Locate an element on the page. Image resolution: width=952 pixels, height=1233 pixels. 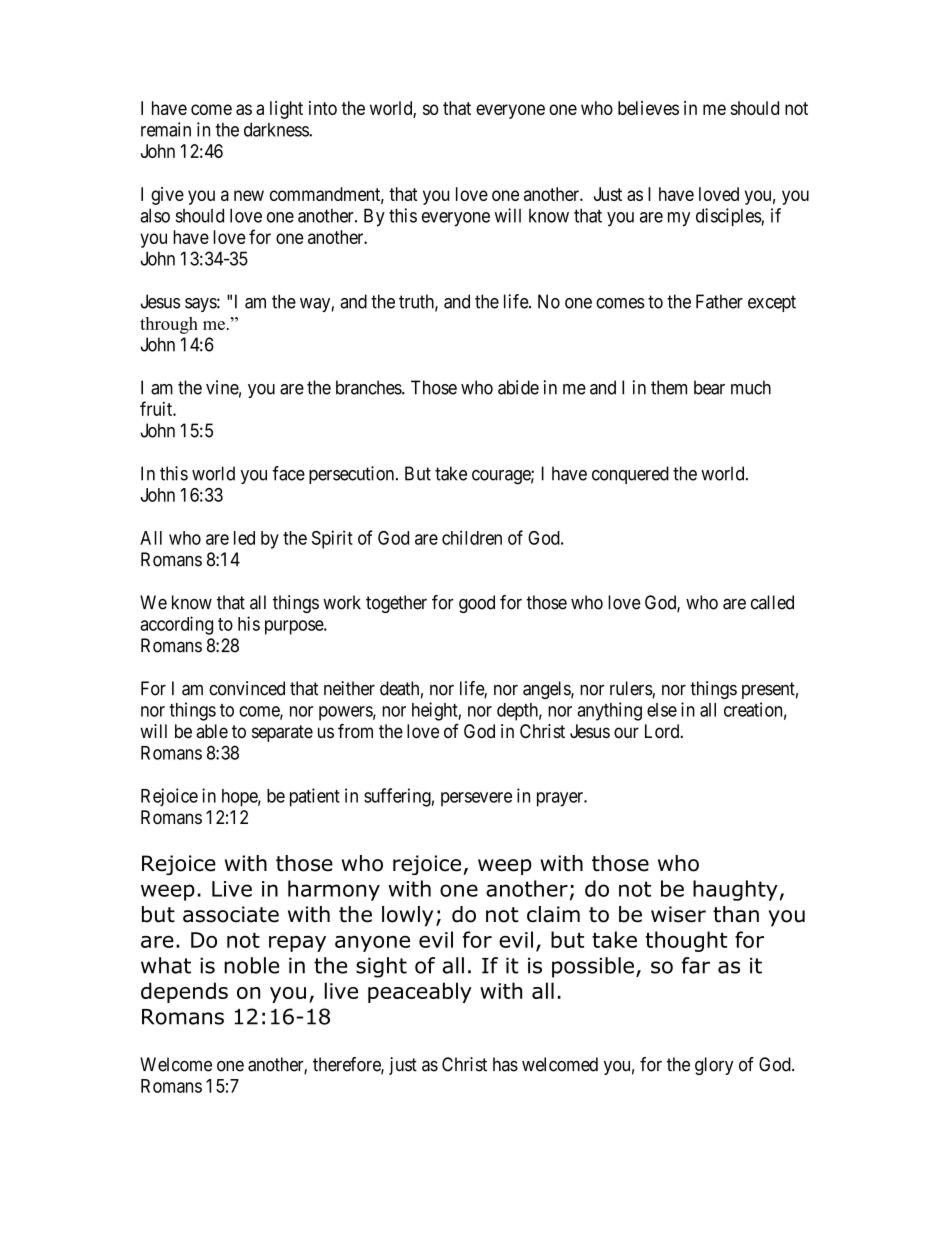
persevere is located at coordinates (476, 799).
